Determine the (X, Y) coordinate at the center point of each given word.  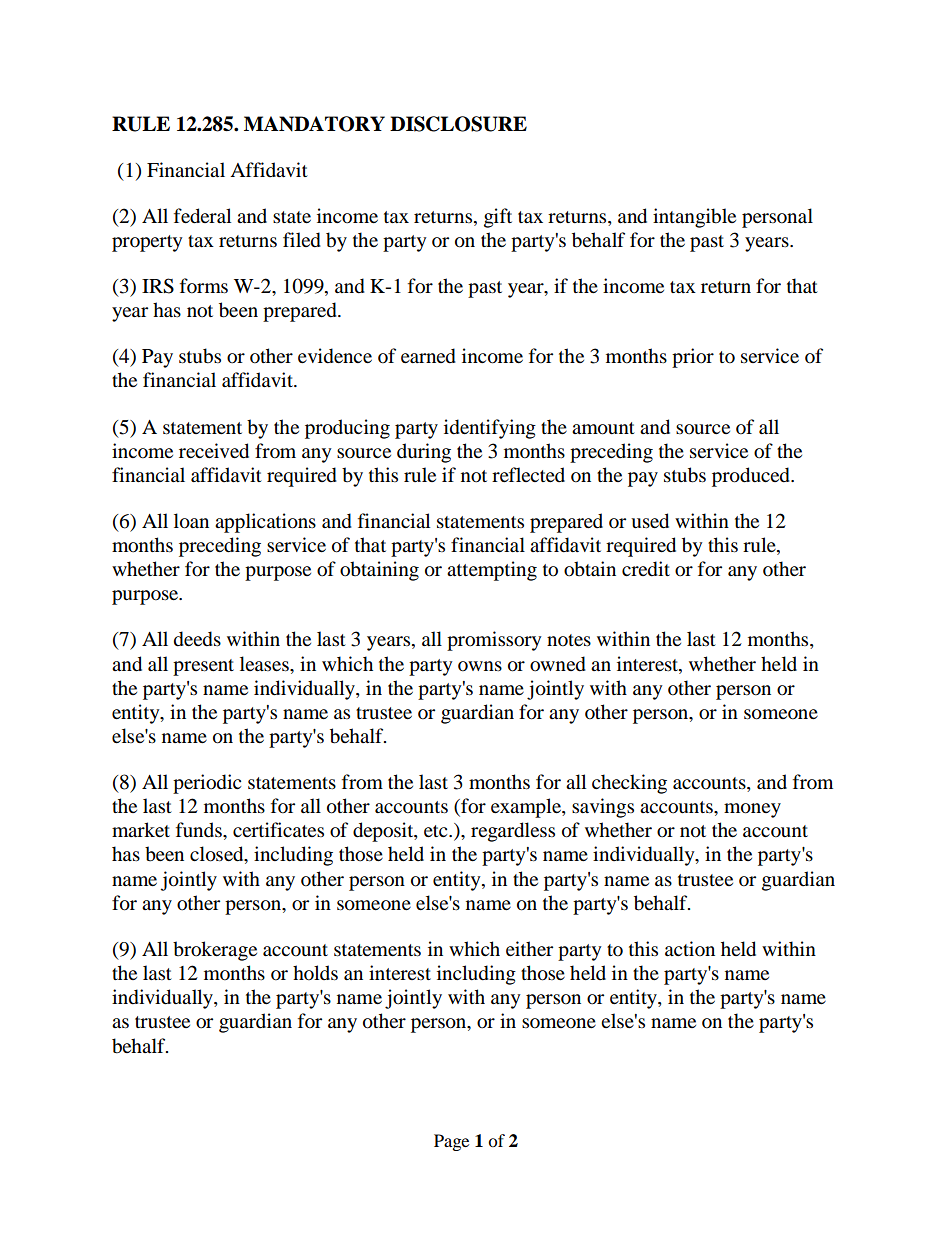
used (650, 521)
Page (451, 1142)
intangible (694, 218)
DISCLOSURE (458, 124)
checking (629, 784)
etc (437, 831)
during (424, 453)
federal (202, 216)
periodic (207, 784)
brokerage (215, 951)
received (214, 451)
